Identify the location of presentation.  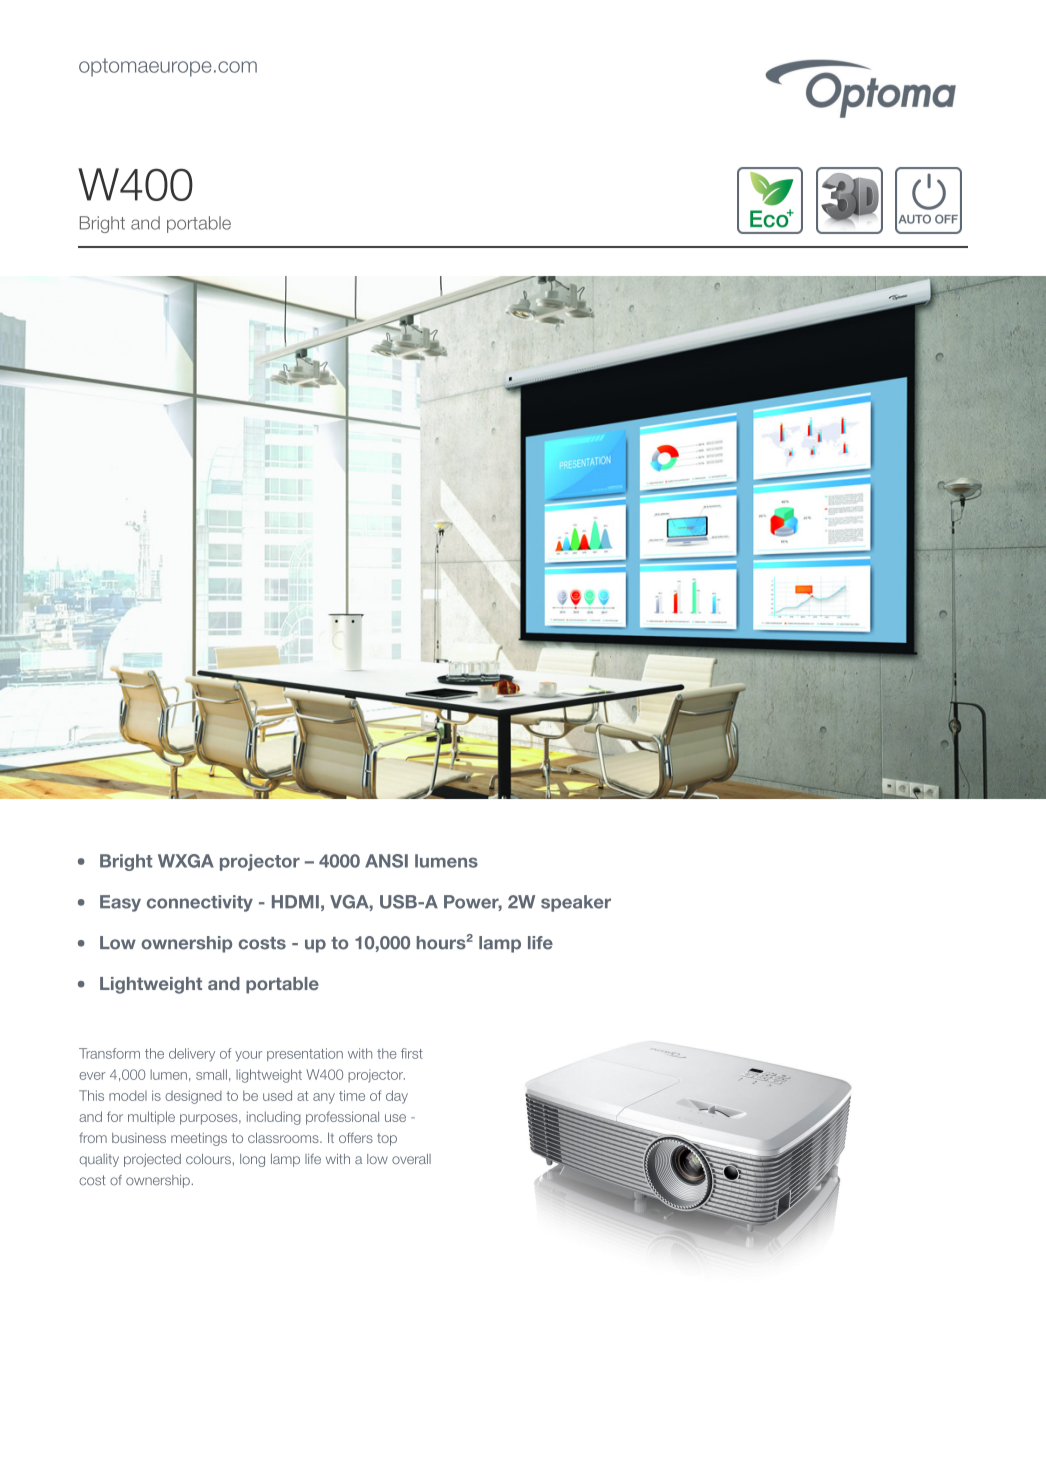
(305, 1054).
